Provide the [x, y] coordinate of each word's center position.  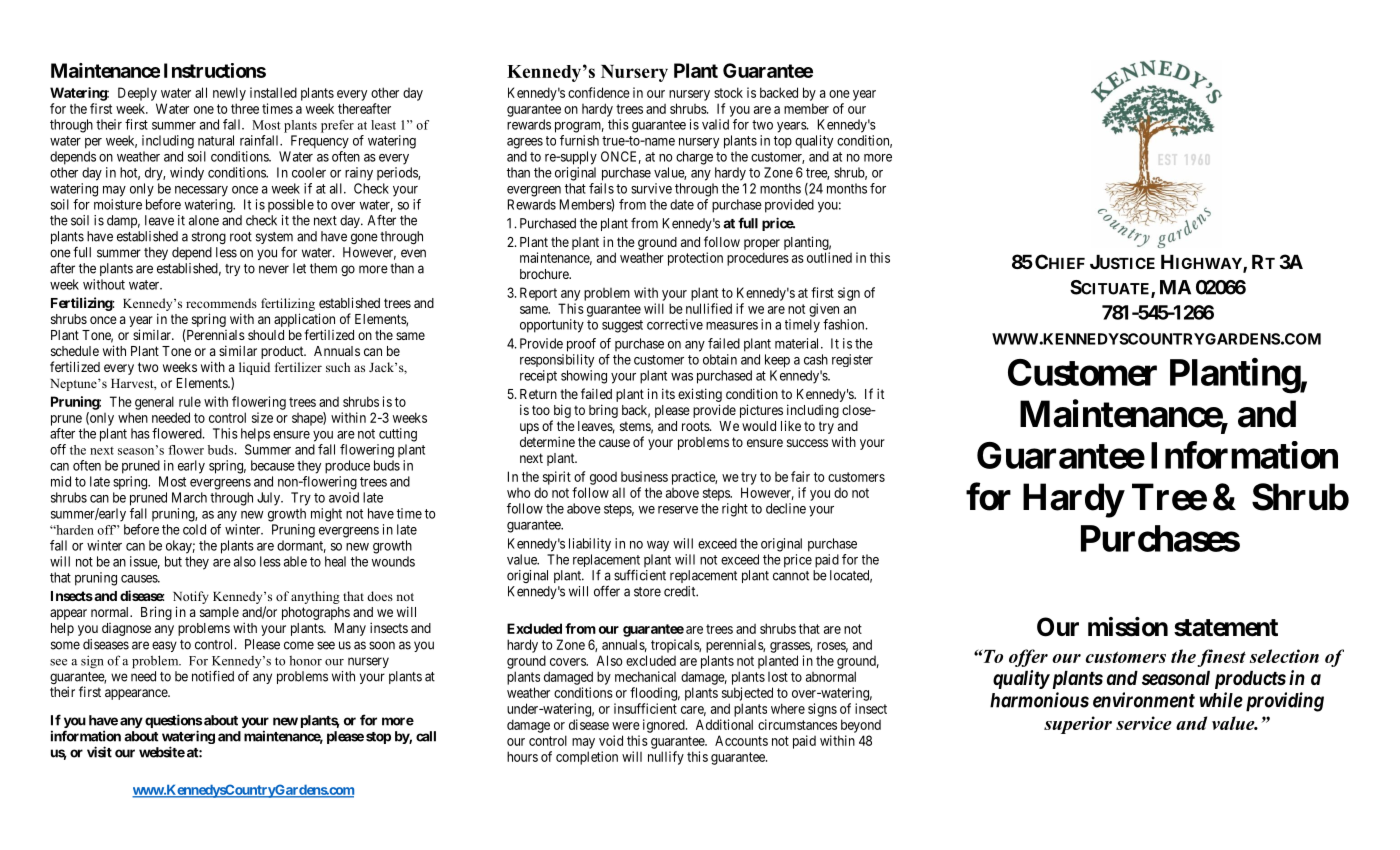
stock [728, 92]
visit [99, 752]
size [262, 417]
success [807, 443]
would [759, 426]
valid [715, 124]
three [245, 108]
